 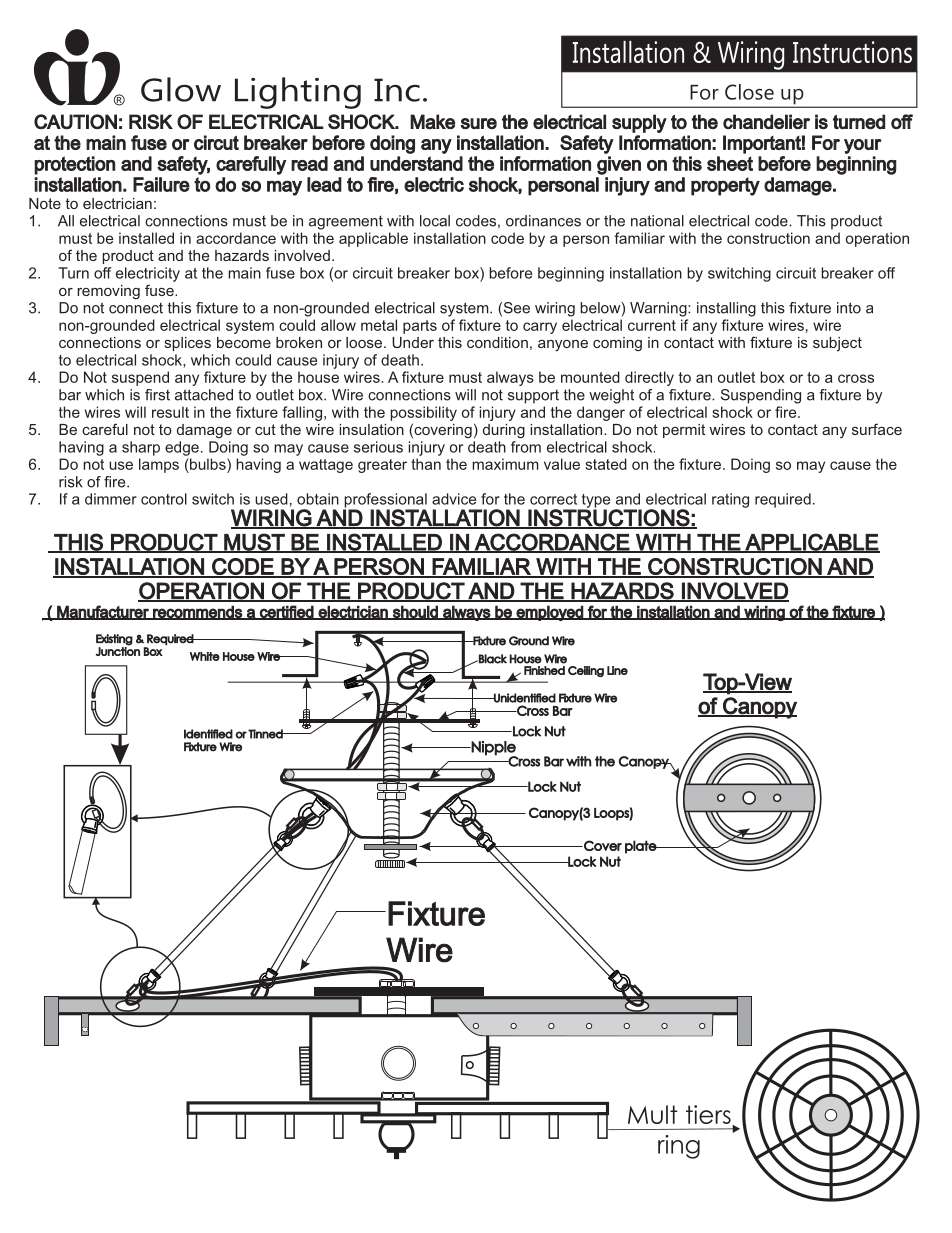 I want to click on tiers, so click(x=709, y=1116).
